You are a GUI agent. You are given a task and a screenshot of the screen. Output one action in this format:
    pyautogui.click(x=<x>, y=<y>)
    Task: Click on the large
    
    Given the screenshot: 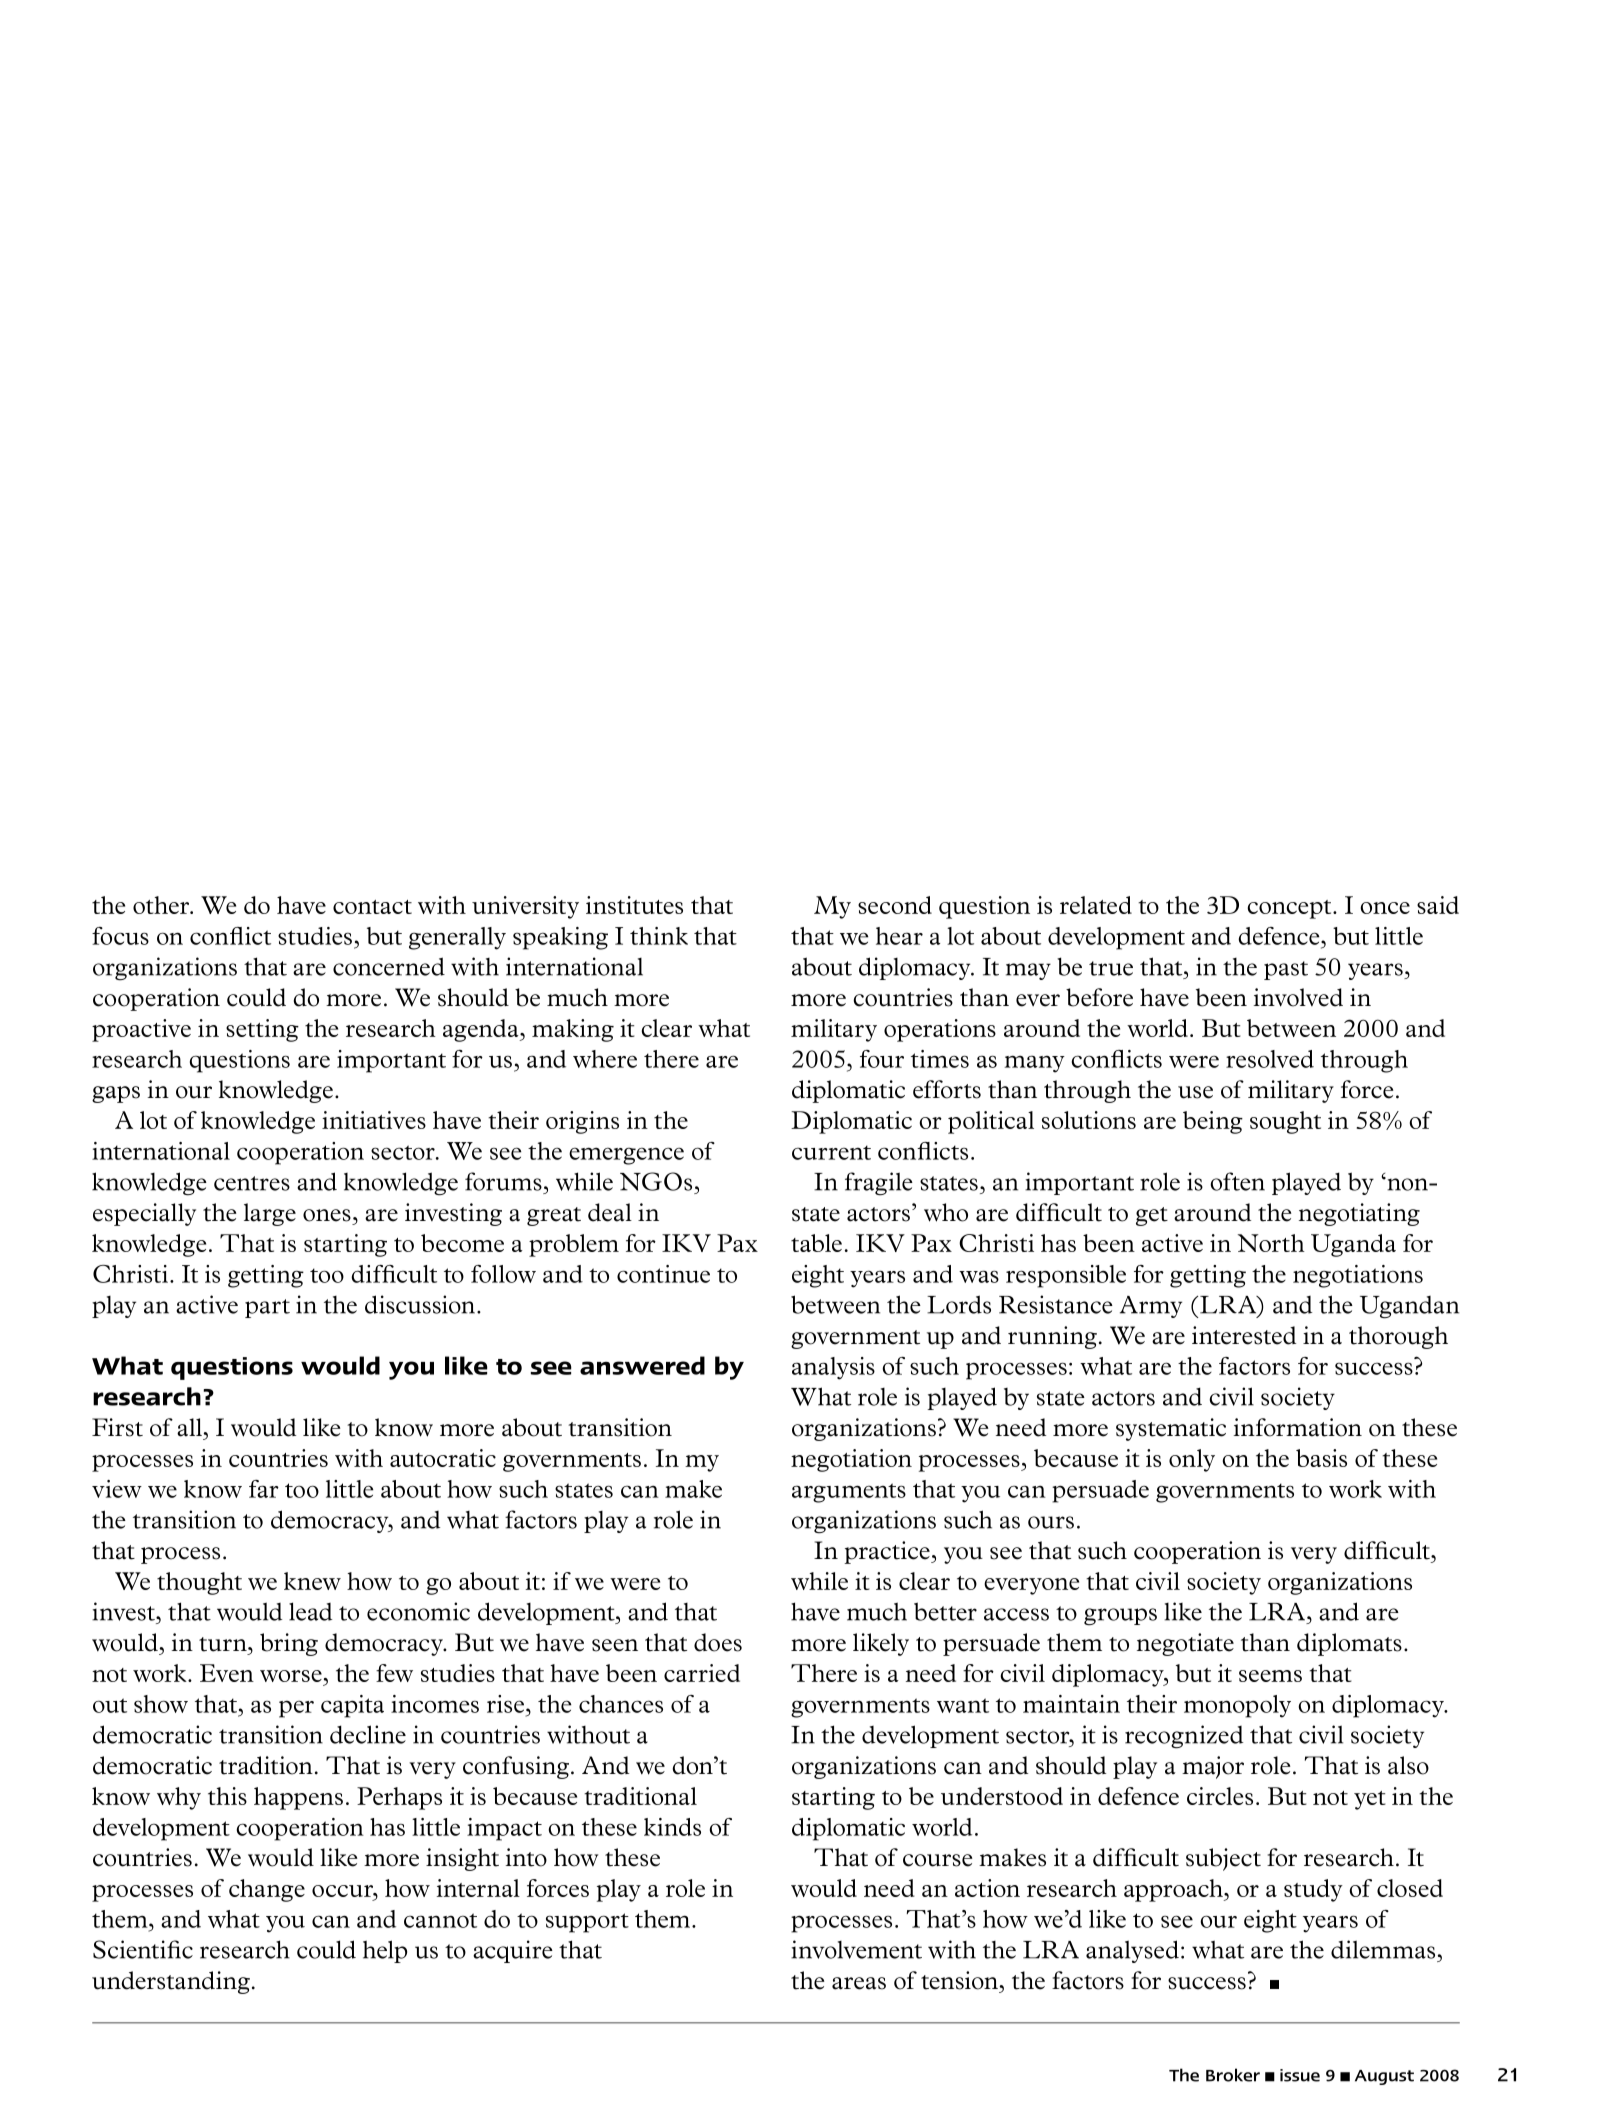 What is the action you would take?
    pyautogui.click(x=270, y=1214)
